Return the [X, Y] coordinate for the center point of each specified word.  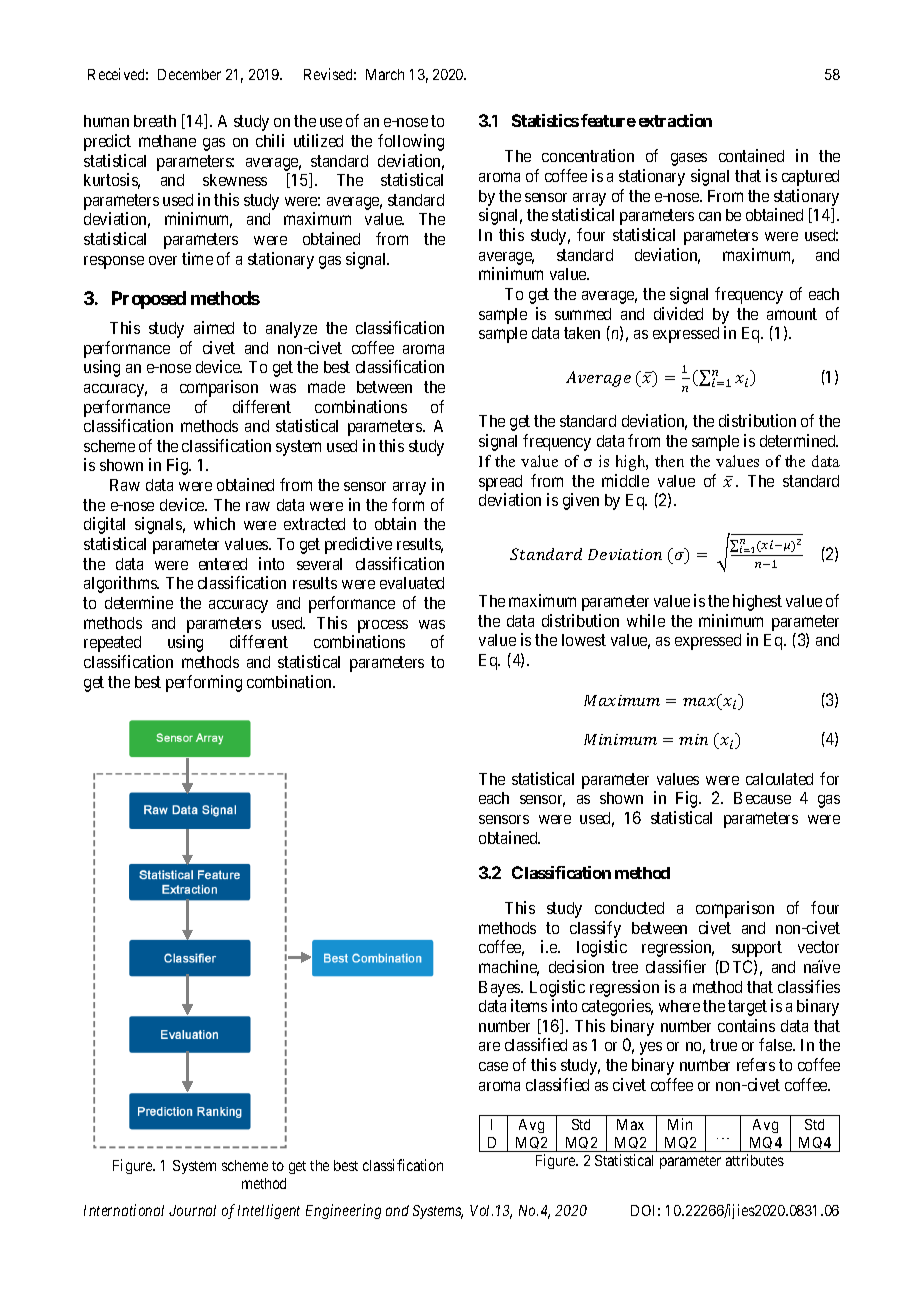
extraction [675, 120]
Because [762, 798]
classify [595, 929]
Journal [192, 1210]
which [214, 523]
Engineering [343, 1211]
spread [500, 483]
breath [155, 121]
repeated [112, 644]
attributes [755, 1160]
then [669, 461]
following [411, 142]
